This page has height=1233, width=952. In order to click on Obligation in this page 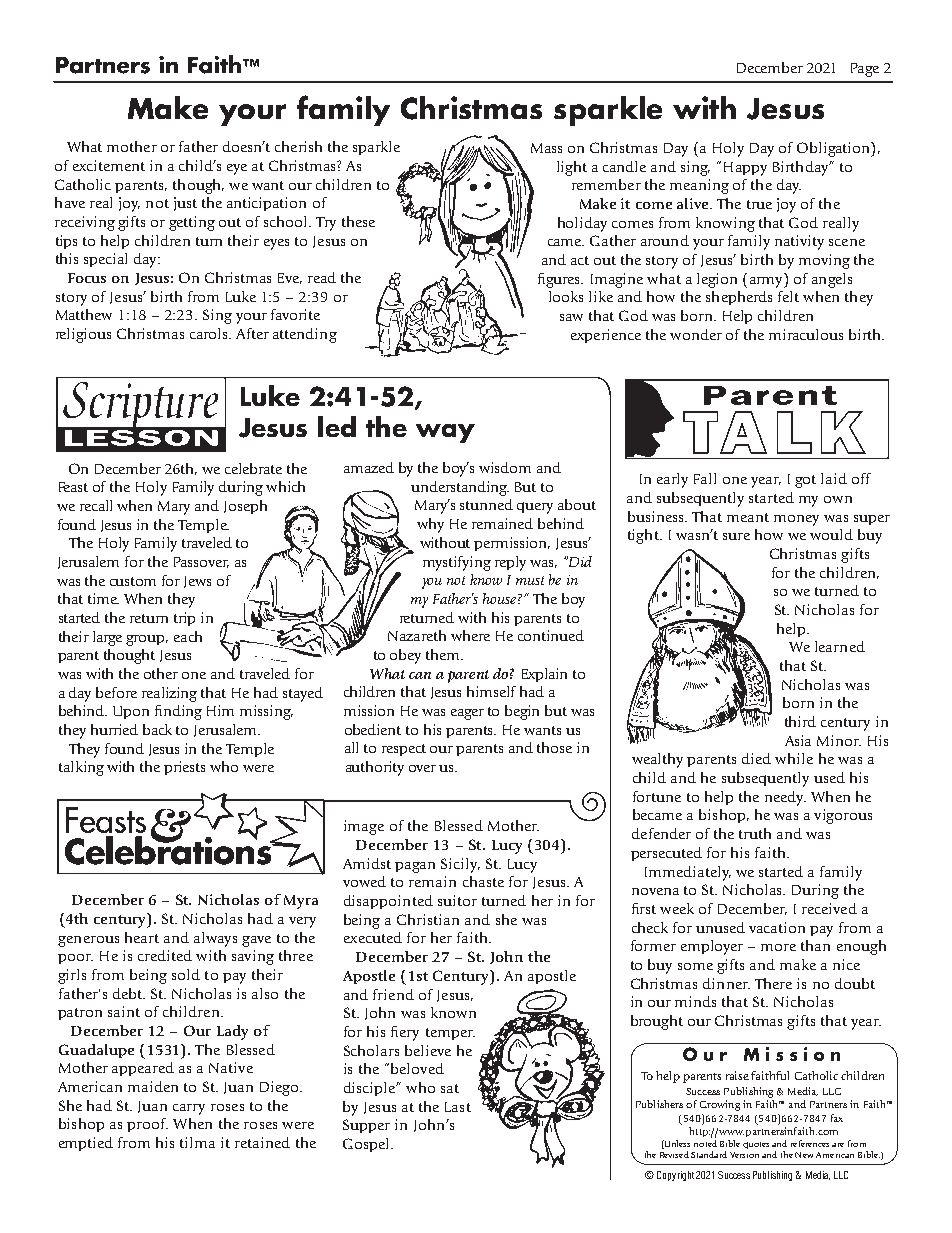, I will do `click(834, 149)`.
